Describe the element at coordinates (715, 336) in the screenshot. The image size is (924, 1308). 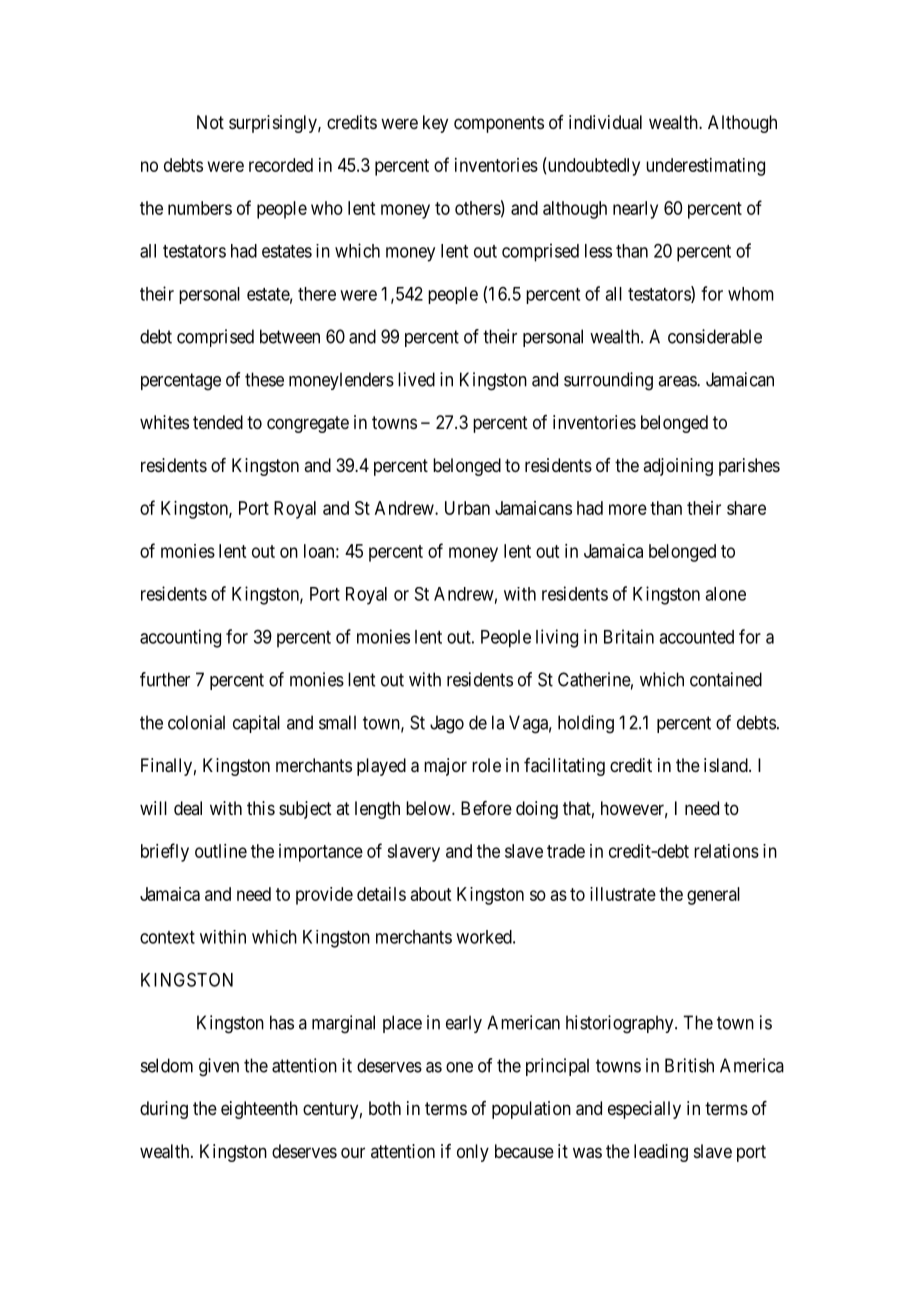
I see `considerable` at that location.
